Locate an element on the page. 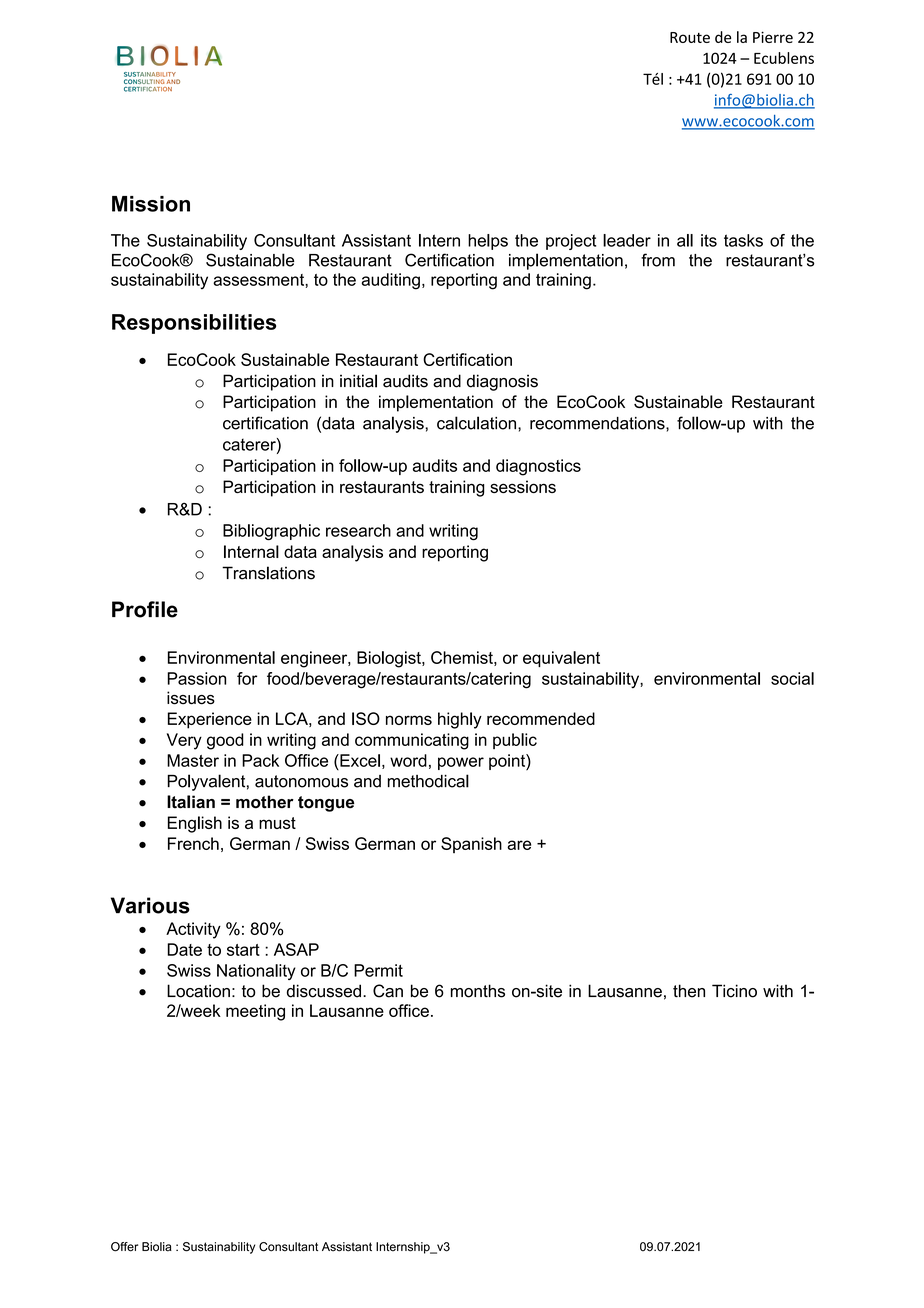  helps is located at coordinates (488, 242).
